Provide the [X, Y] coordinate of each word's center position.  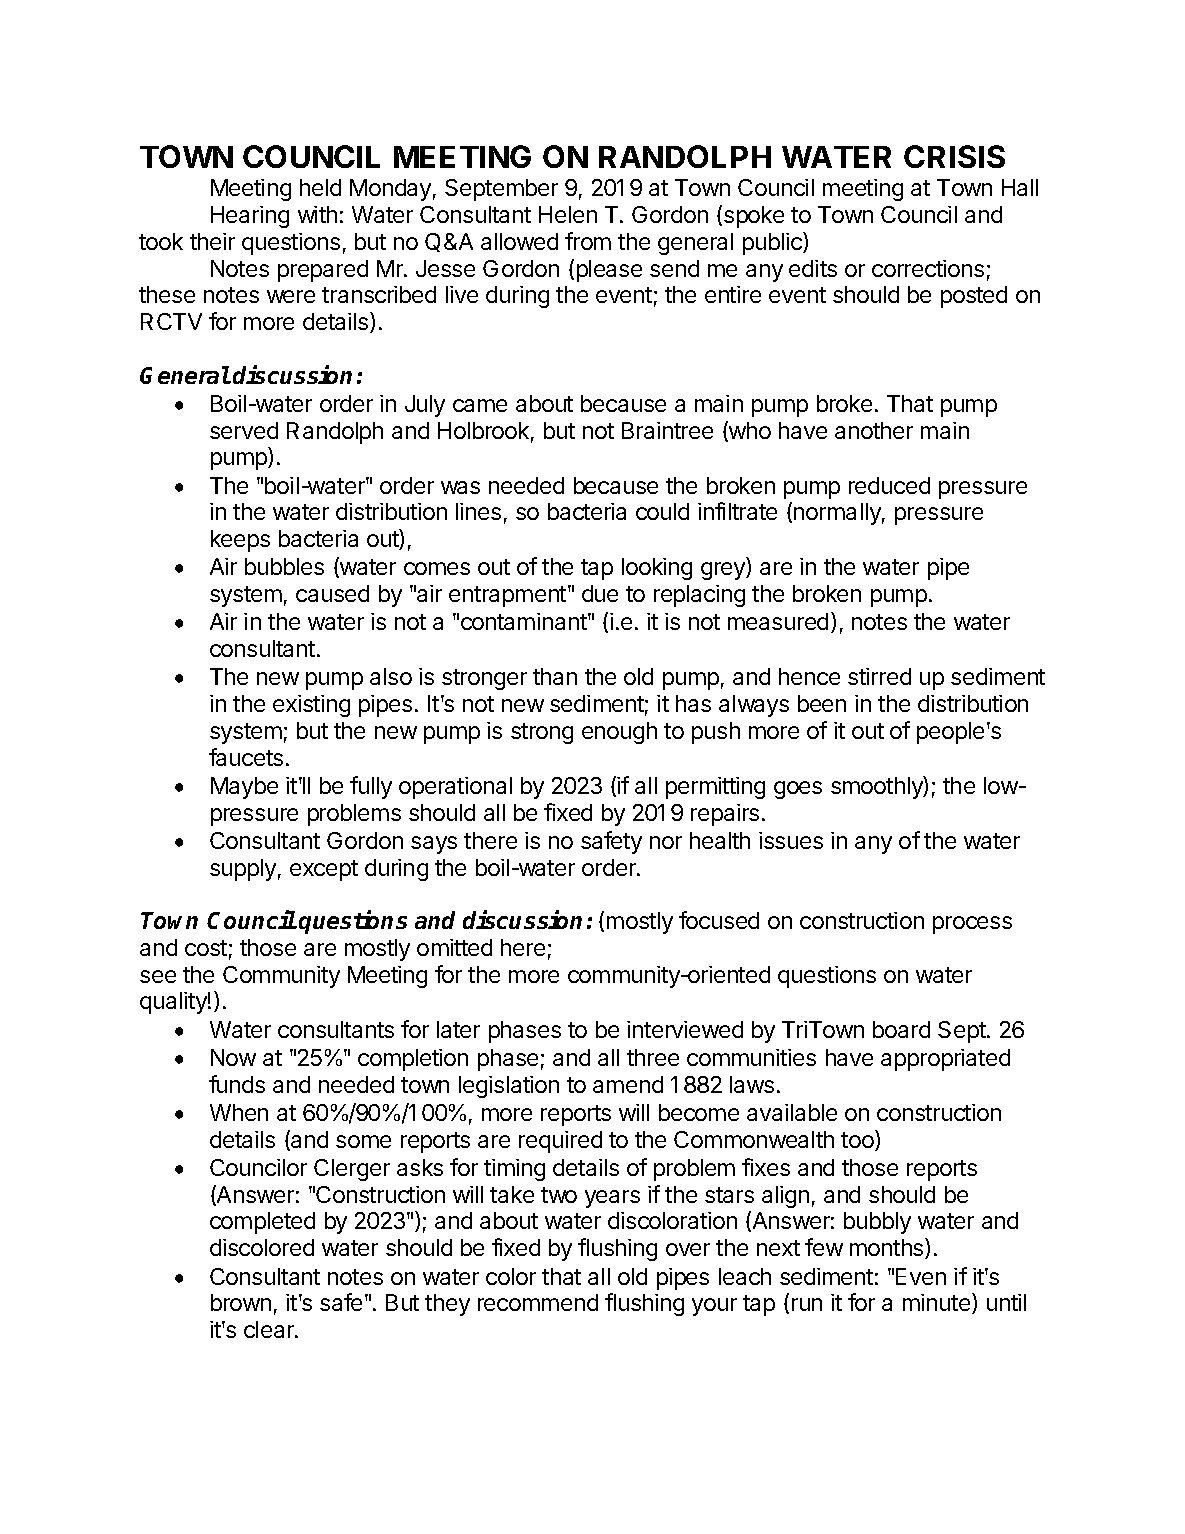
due [600, 593]
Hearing [250, 217]
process [972, 925]
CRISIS [954, 156]
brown [241, 1302]
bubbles [284, 566]
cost [206, 948]
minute [938, 1303]
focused [719, 920]
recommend [538, 1302]
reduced [889, 485]
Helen [568, 214]
